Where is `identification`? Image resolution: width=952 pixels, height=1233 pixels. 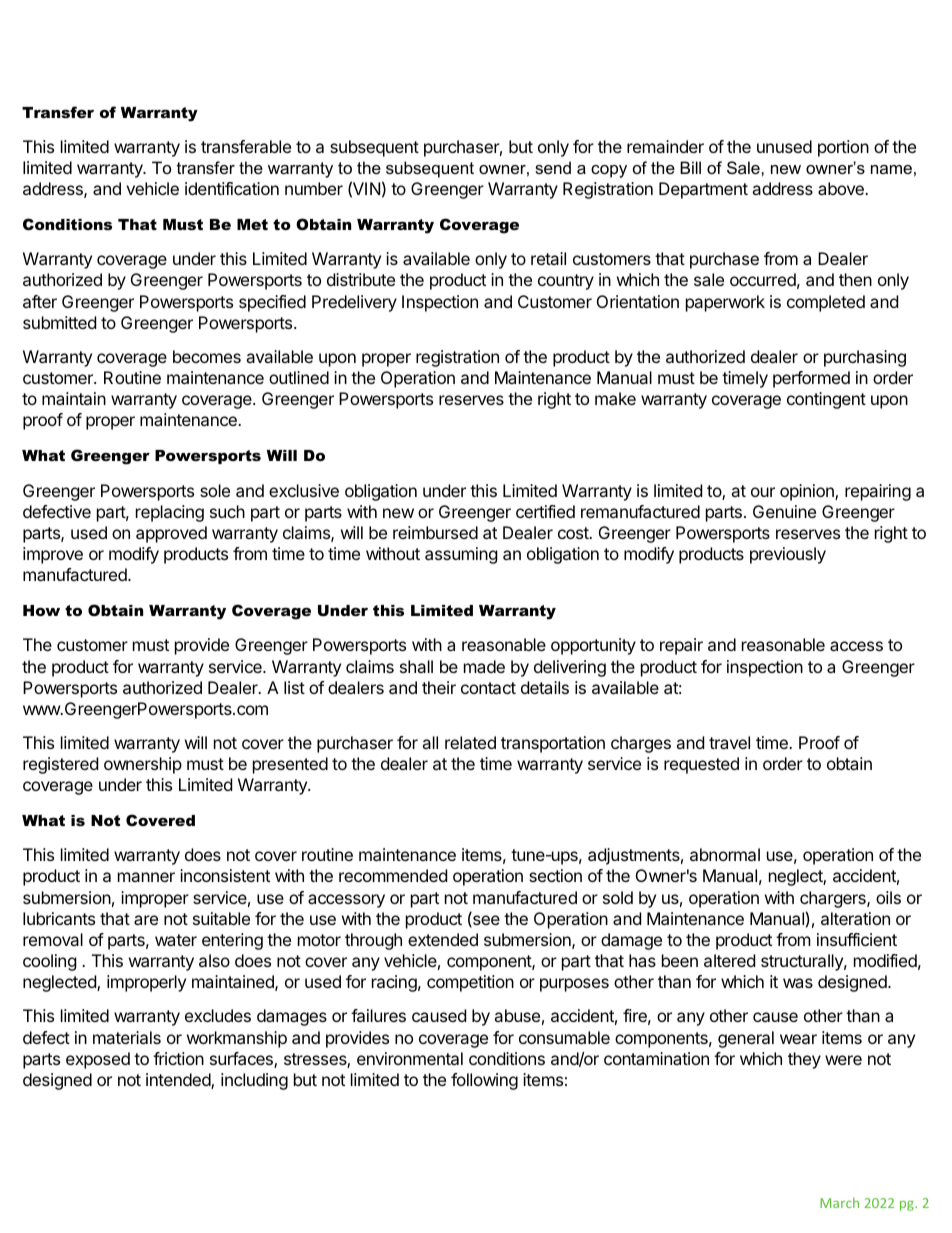
identification is located at coordinates (232, 188).
